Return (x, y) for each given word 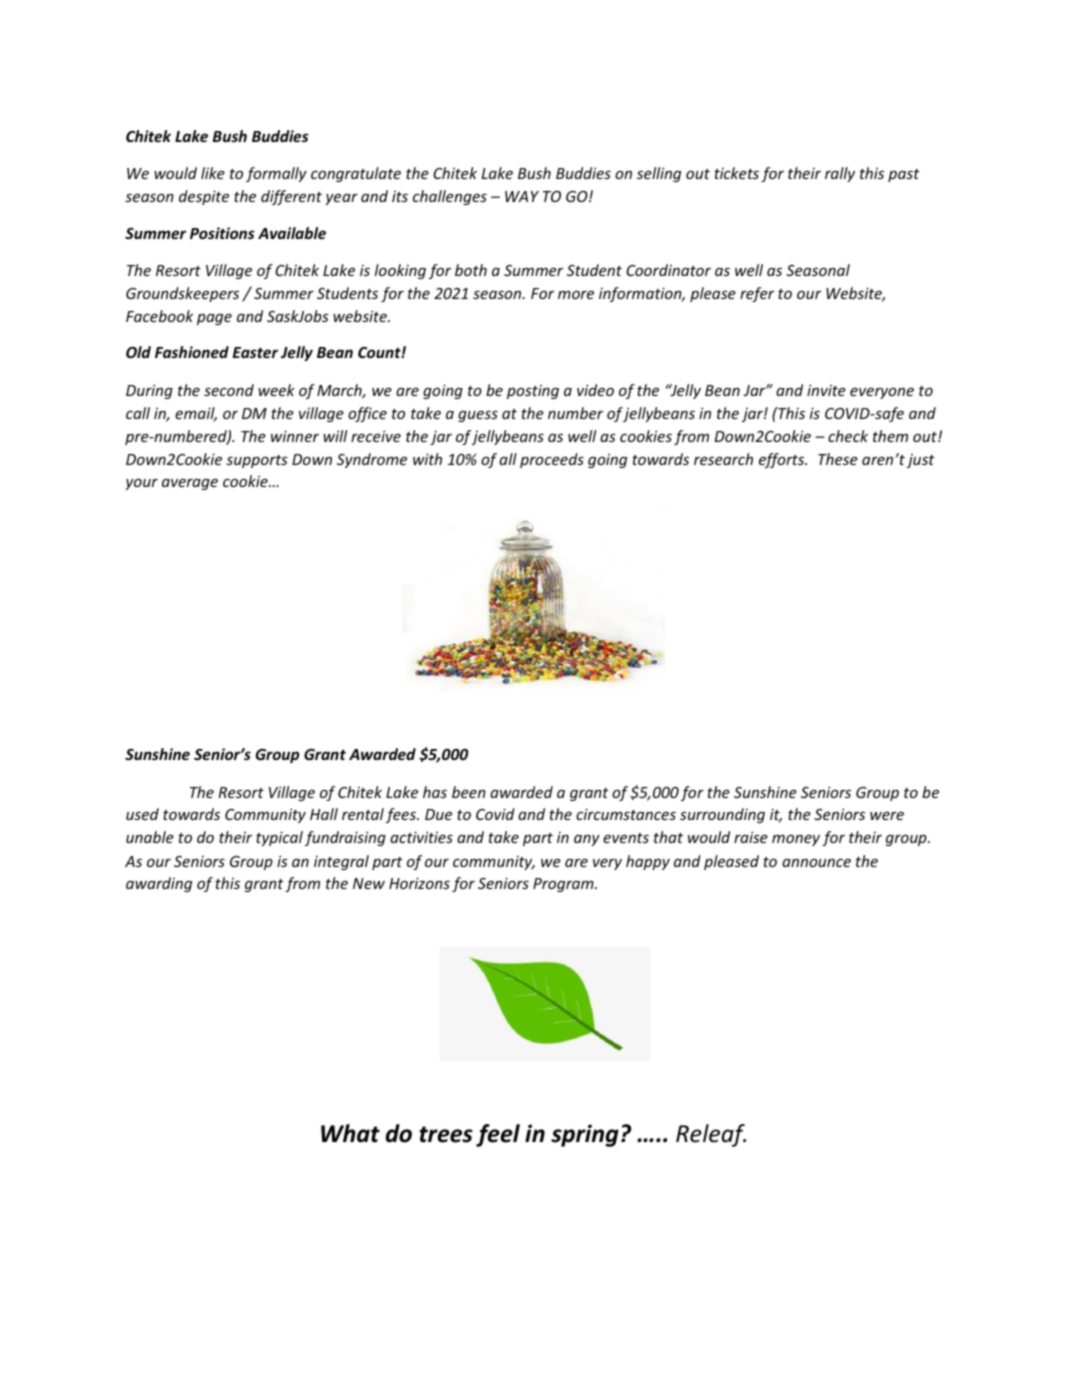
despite (204, 197)
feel (498, 1135)
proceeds (552, 460)
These (838, 459)
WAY (522, 196)
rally (840, 174)
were (887, 816)
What (350, 1133)
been (469, 792)
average (190, 484)
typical (279, 838)
